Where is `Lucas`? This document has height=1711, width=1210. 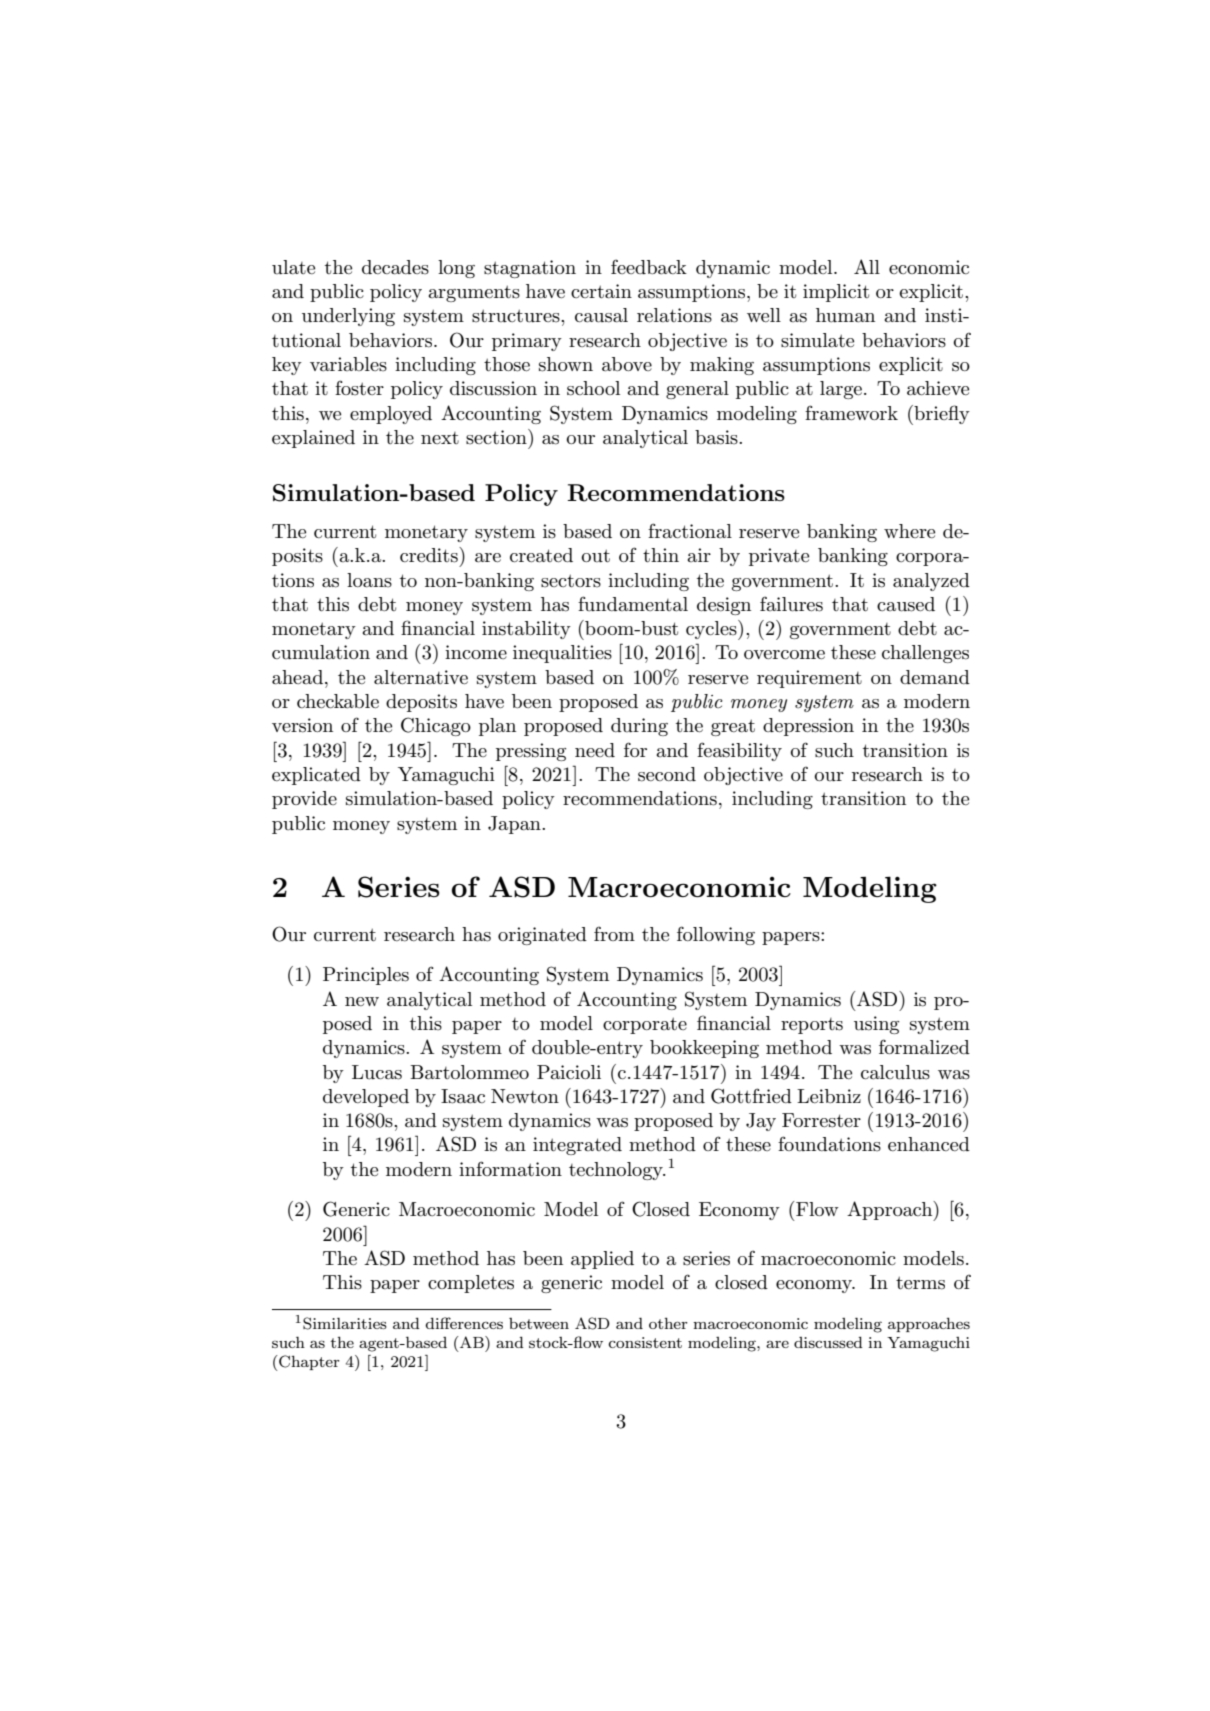 Lucas is located at coordinates (377, 1072).
